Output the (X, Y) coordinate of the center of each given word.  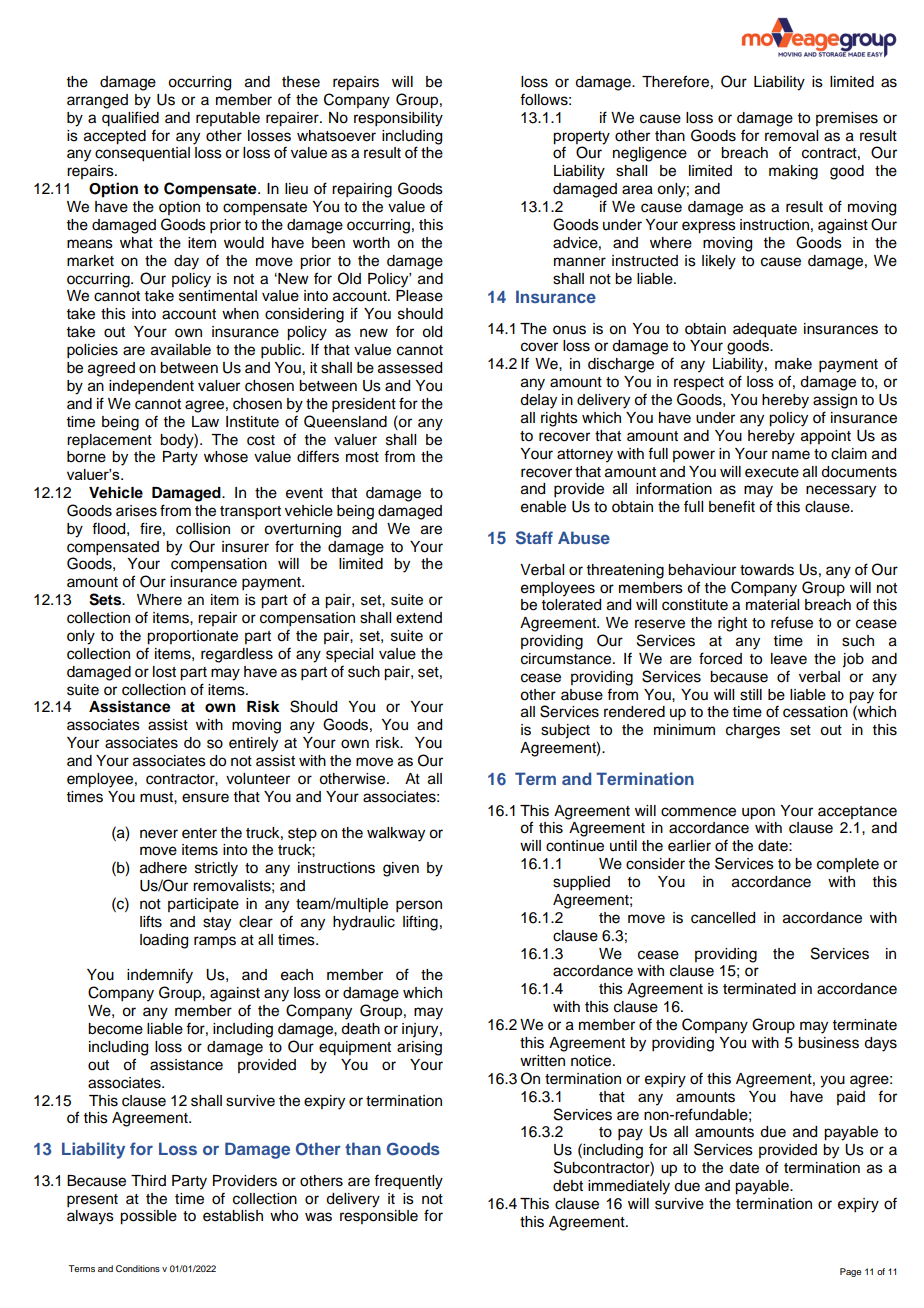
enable (543, 507)
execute (772, 472)
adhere (163, 868)
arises (136, 511)
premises (847, 119)
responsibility (398, 119)
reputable (228, 119)
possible (148, 1217)
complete (848, 865)
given (401, 869)
